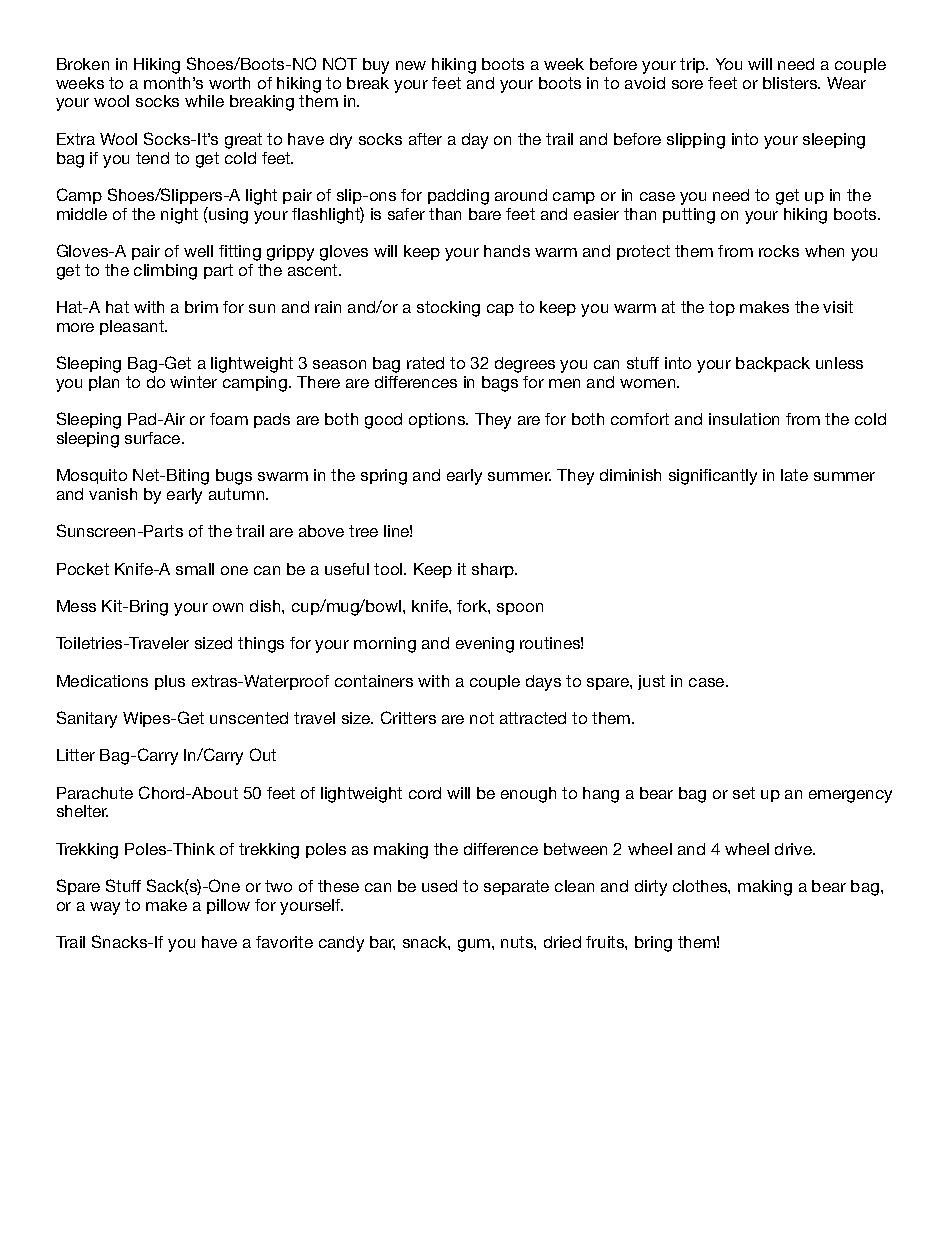 The width and height of the image is (952, 1233). What do you see at coordinates (105, 908) in the image?
I see `way` at bounding box center [105, 908].
